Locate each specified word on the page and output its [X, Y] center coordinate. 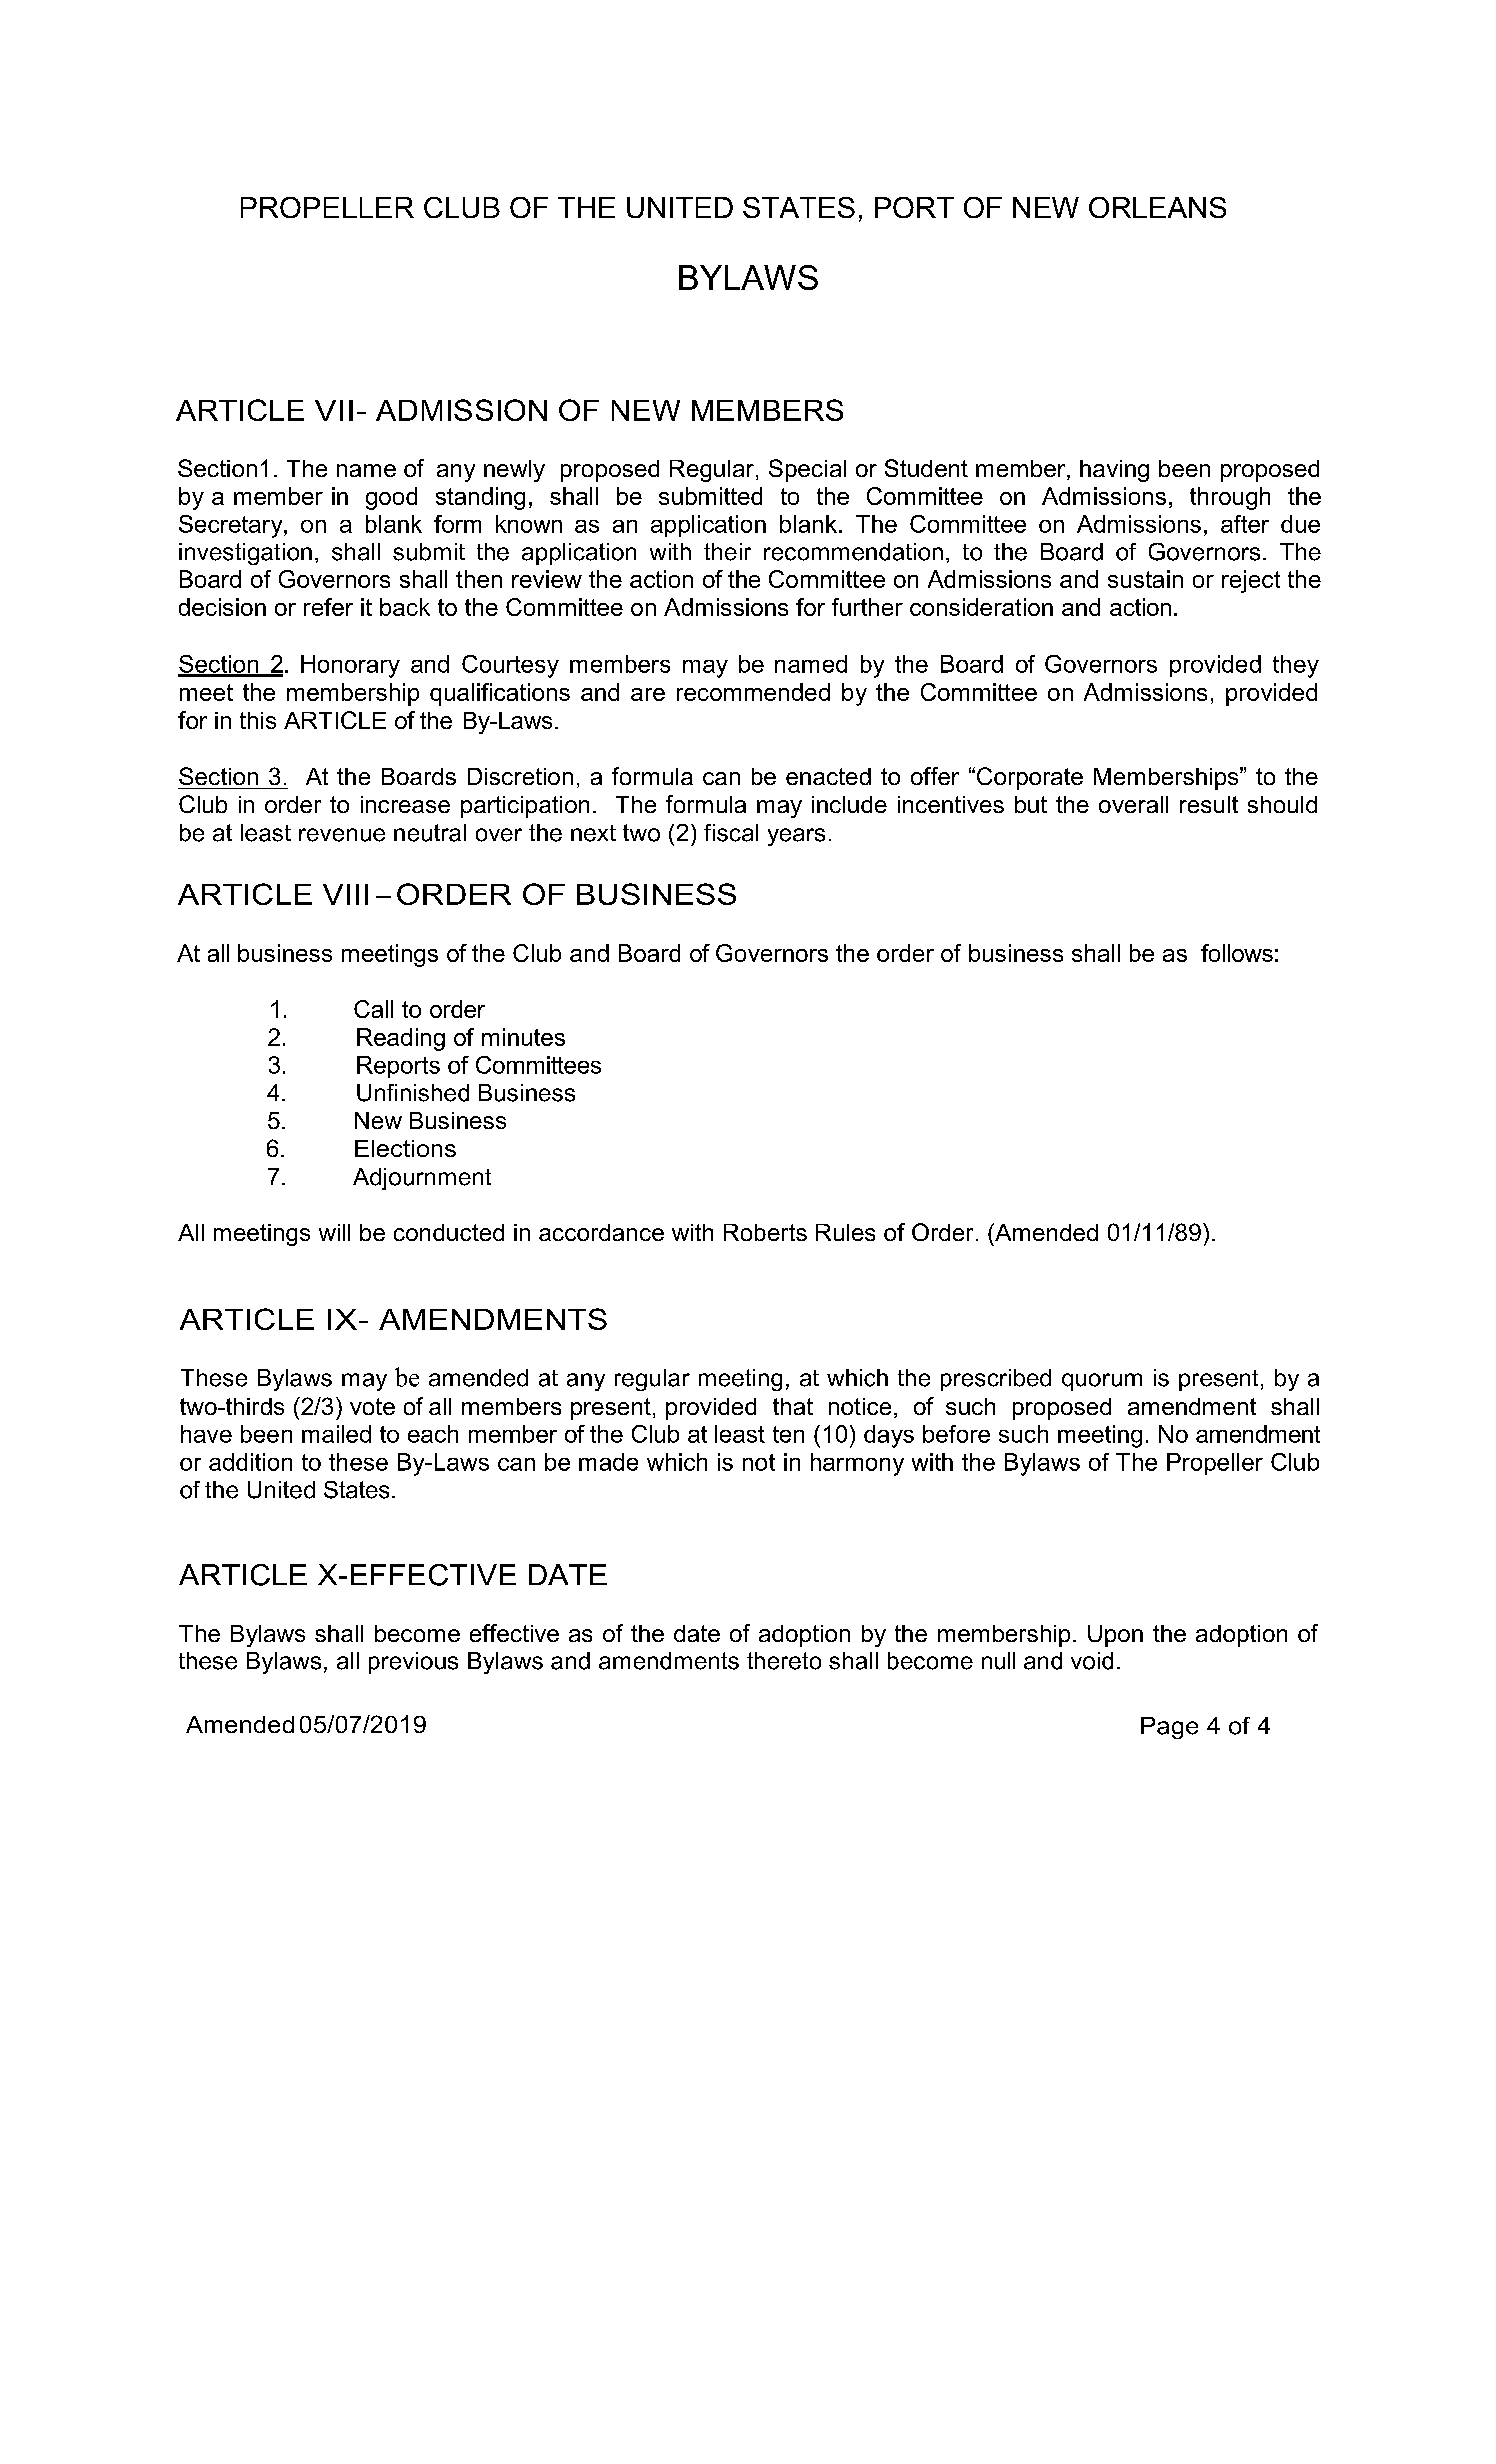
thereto [784, 1661]
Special [807, 470]
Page [1169, 1728]
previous [413, 1663]
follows [1237, 953]
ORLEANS [1157, 207]
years [796, 837]
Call [373, 1009]
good [391, 498]
